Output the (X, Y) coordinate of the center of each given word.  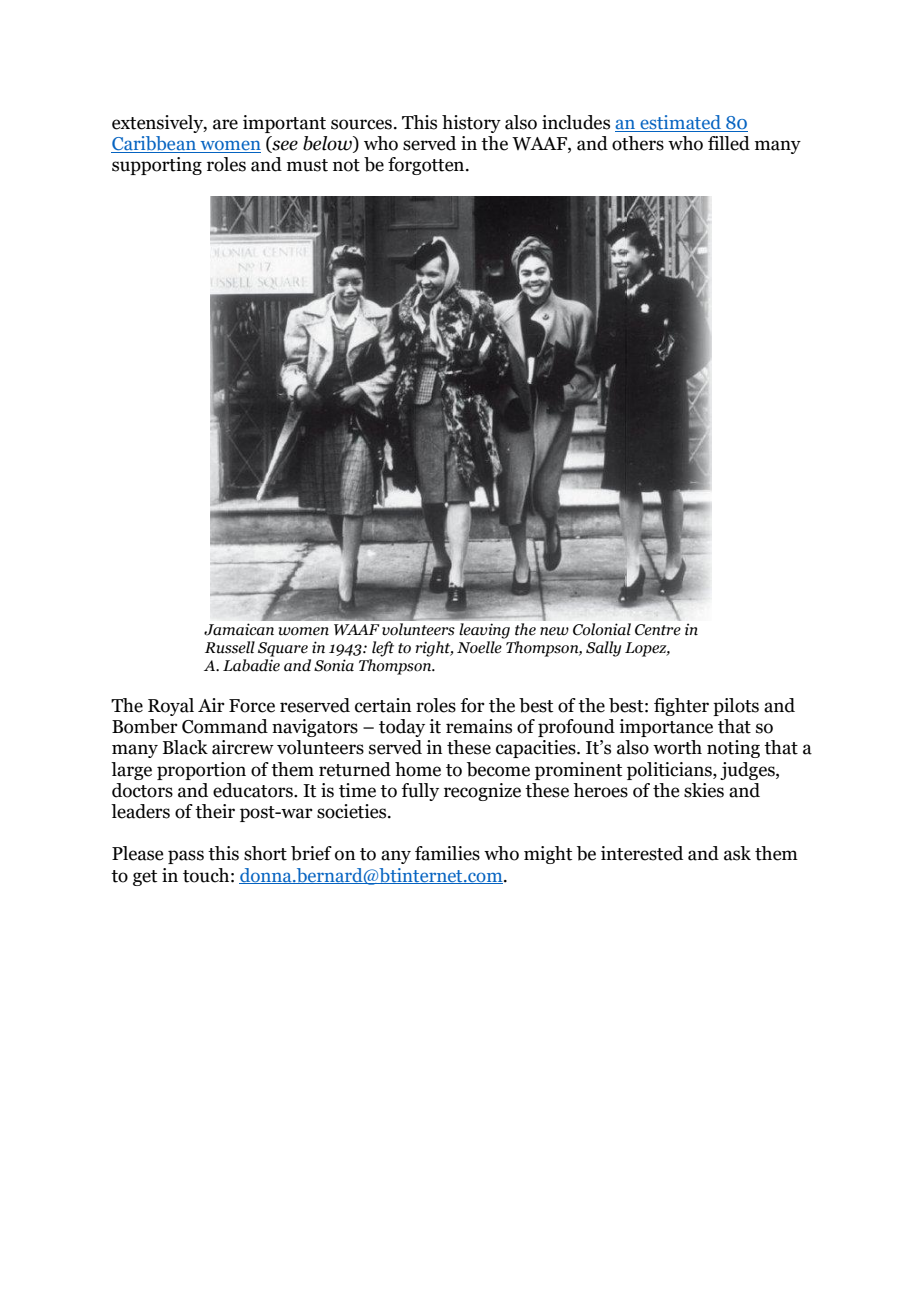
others (638, 143)
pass (186, 857)
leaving (485, 631)
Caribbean (154, 144)
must (307, 165)
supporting (157, 166)
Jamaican (239, 629)
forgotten (427, 166)
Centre (658, 630)
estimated (680, 123)
